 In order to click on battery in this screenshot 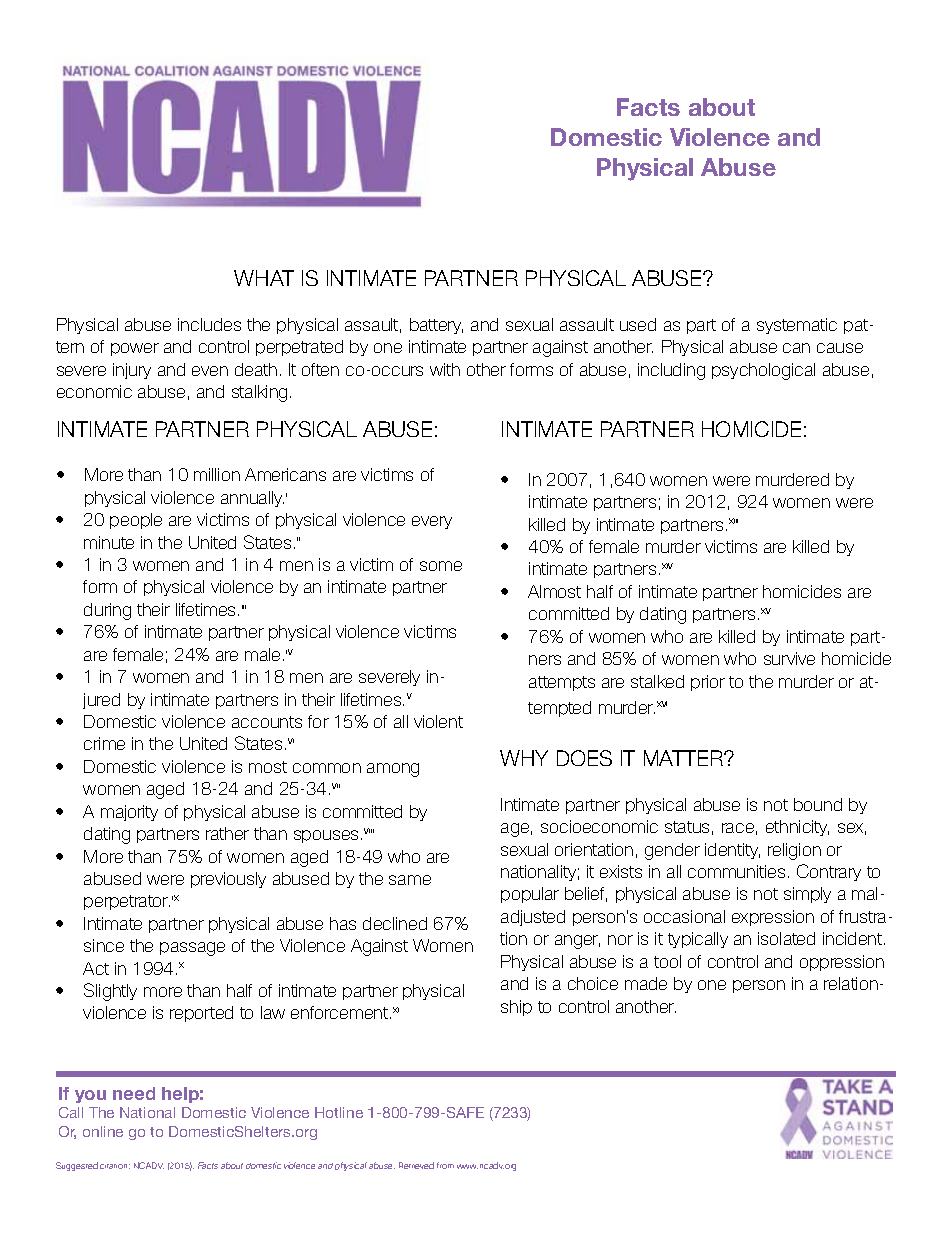, I will do `click(436, 326)`.
